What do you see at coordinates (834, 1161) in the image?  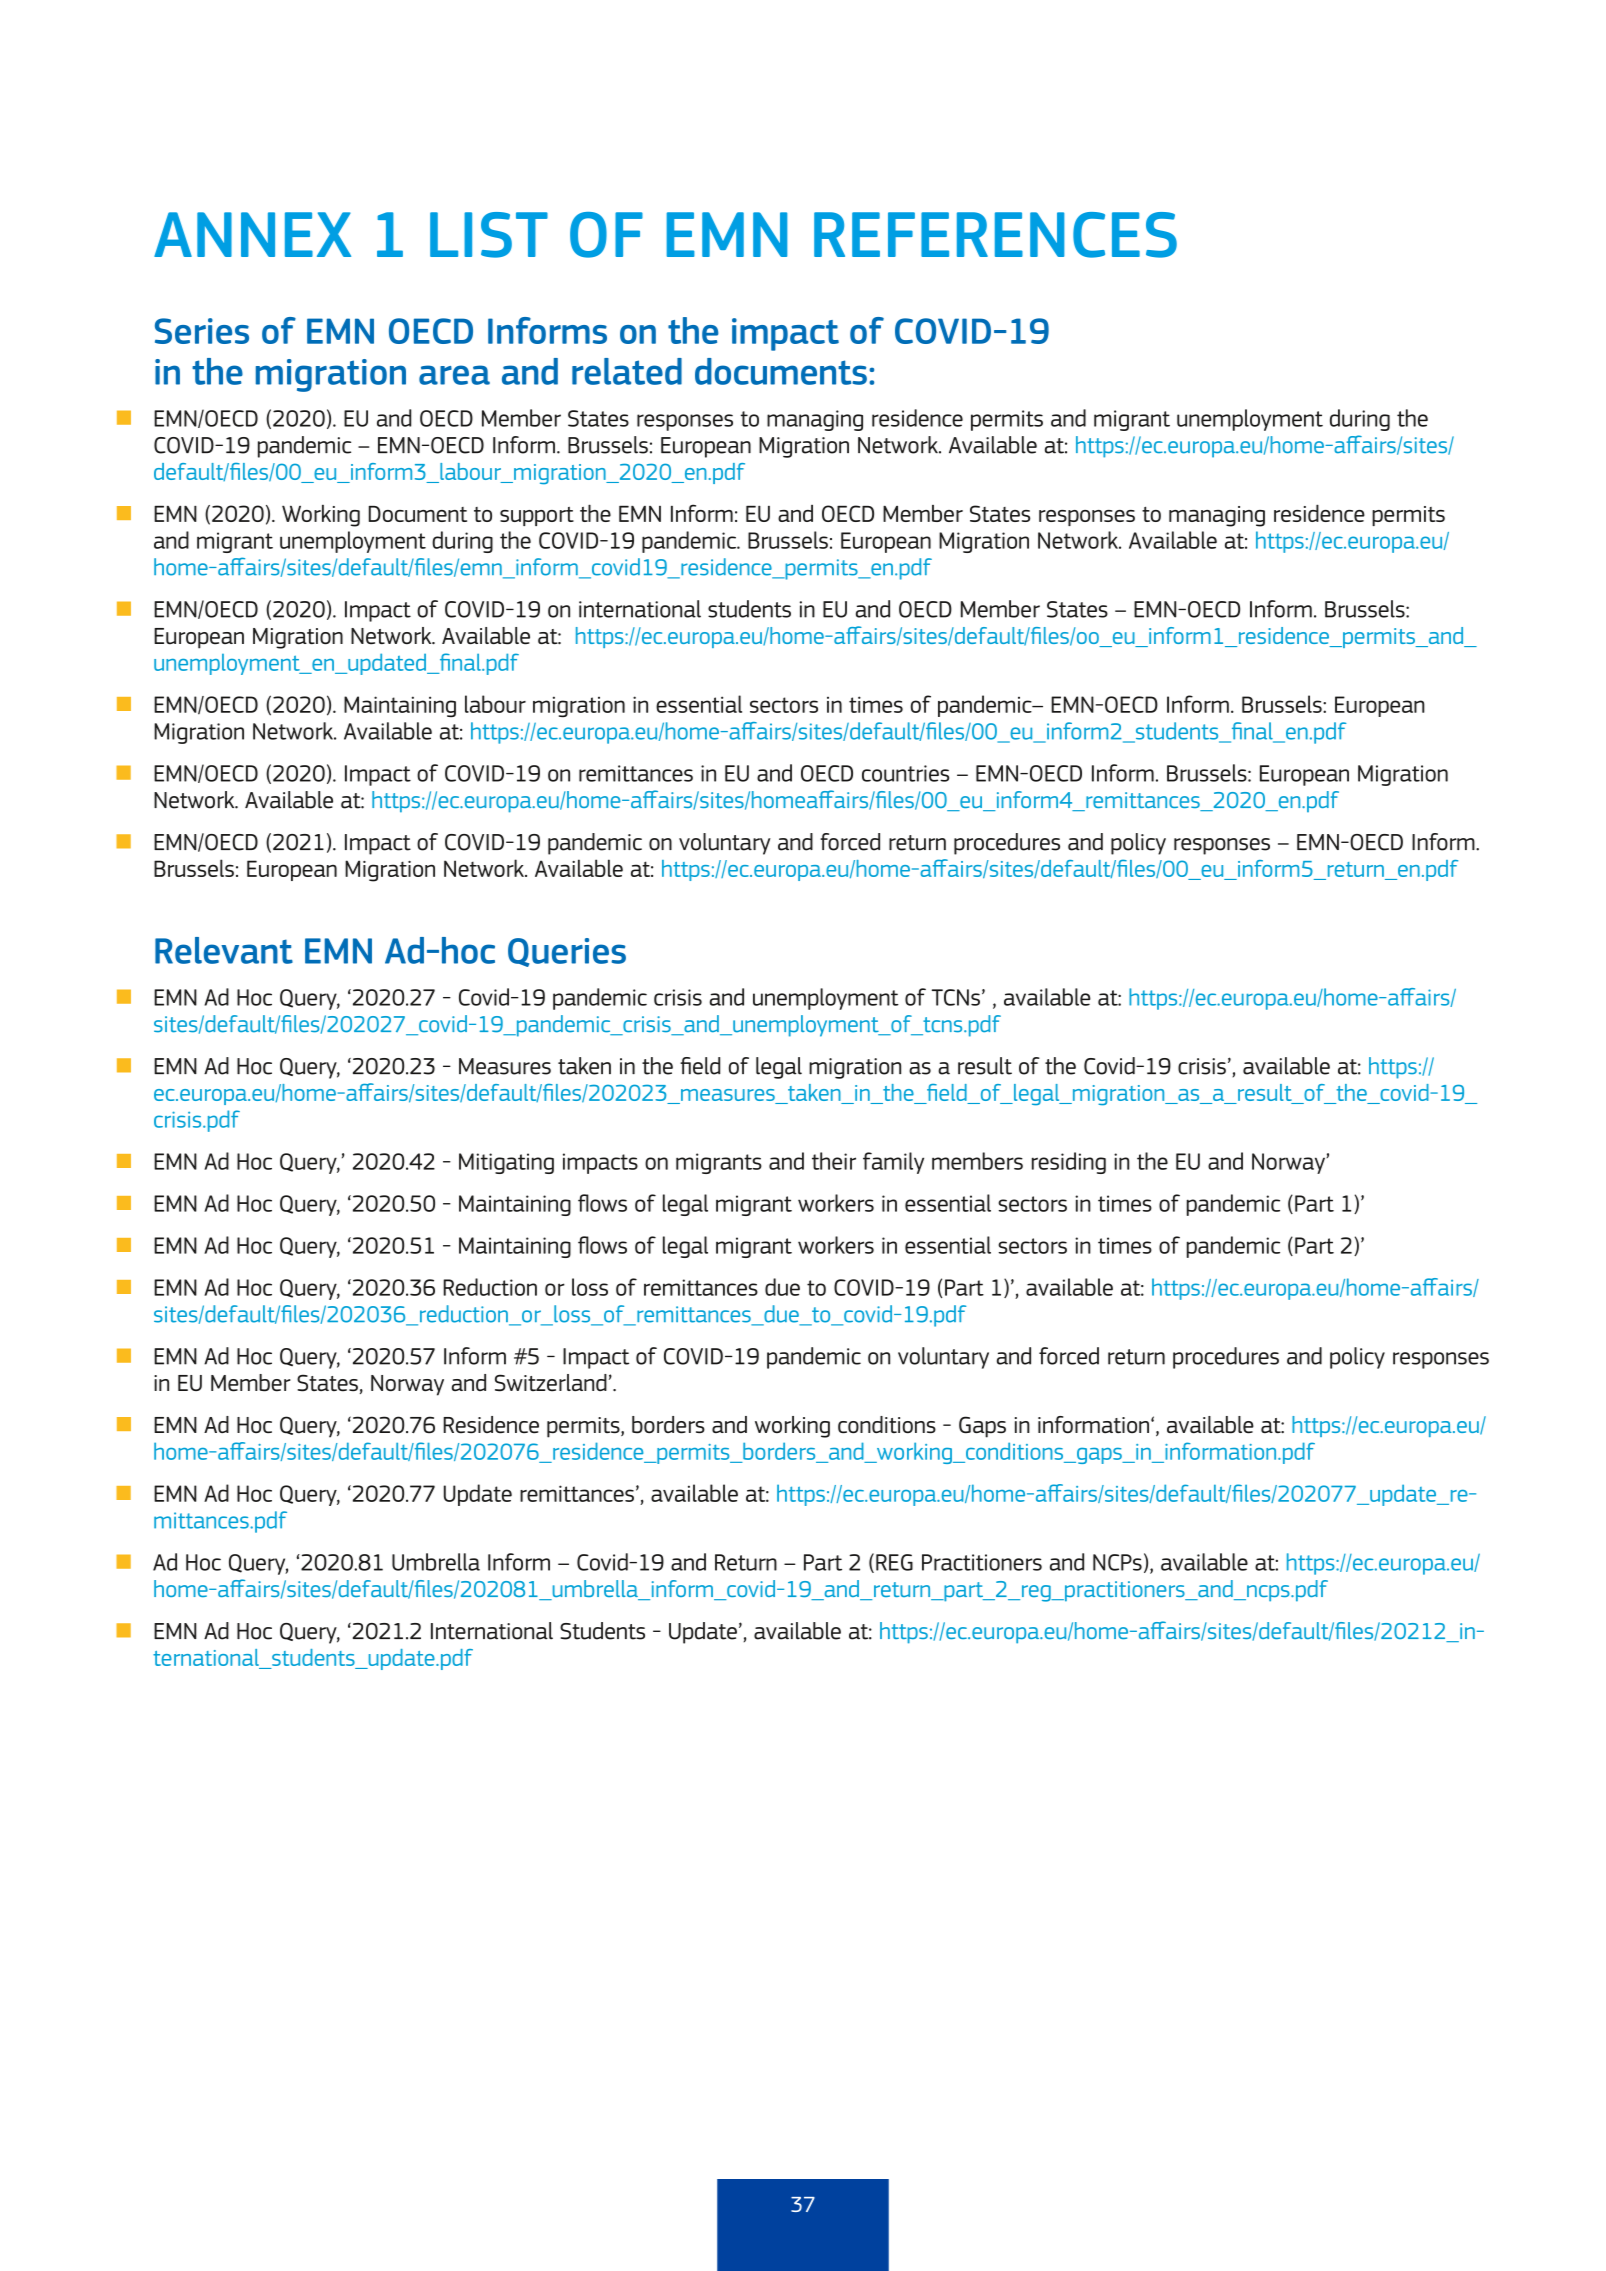 I see `their` at bounding box center [834, 1161].
